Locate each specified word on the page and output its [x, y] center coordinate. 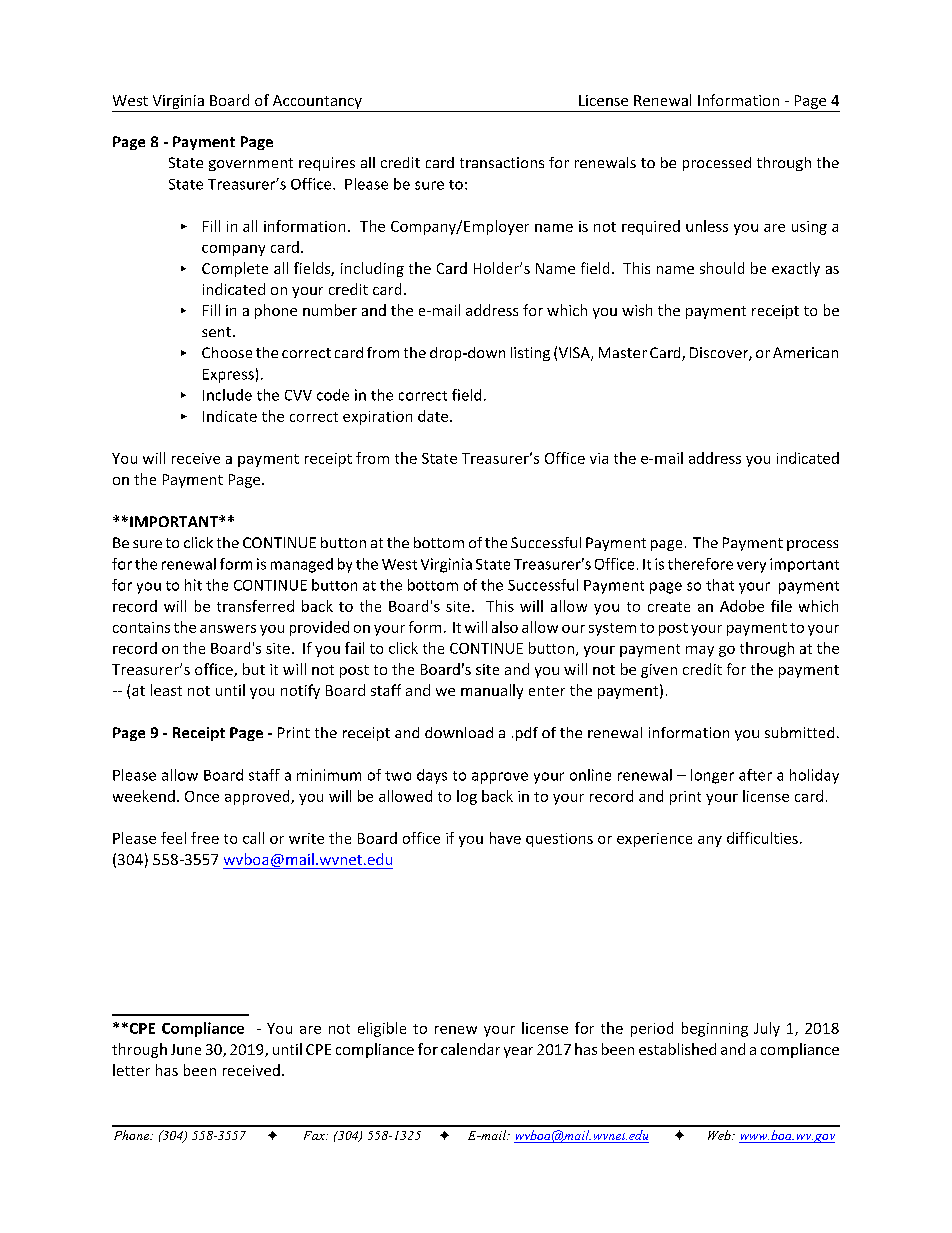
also [505, 627]
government [251, 164]
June [186, 1049]
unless [707, 226]
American [805, 352]
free [205, 838]
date [434, 416]
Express [228, 376]
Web [720, 1135]
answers [228, 629]
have [505, 838]
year [518, 1052]
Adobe [742, 606]
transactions [502, 162]
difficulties [762, 838]
